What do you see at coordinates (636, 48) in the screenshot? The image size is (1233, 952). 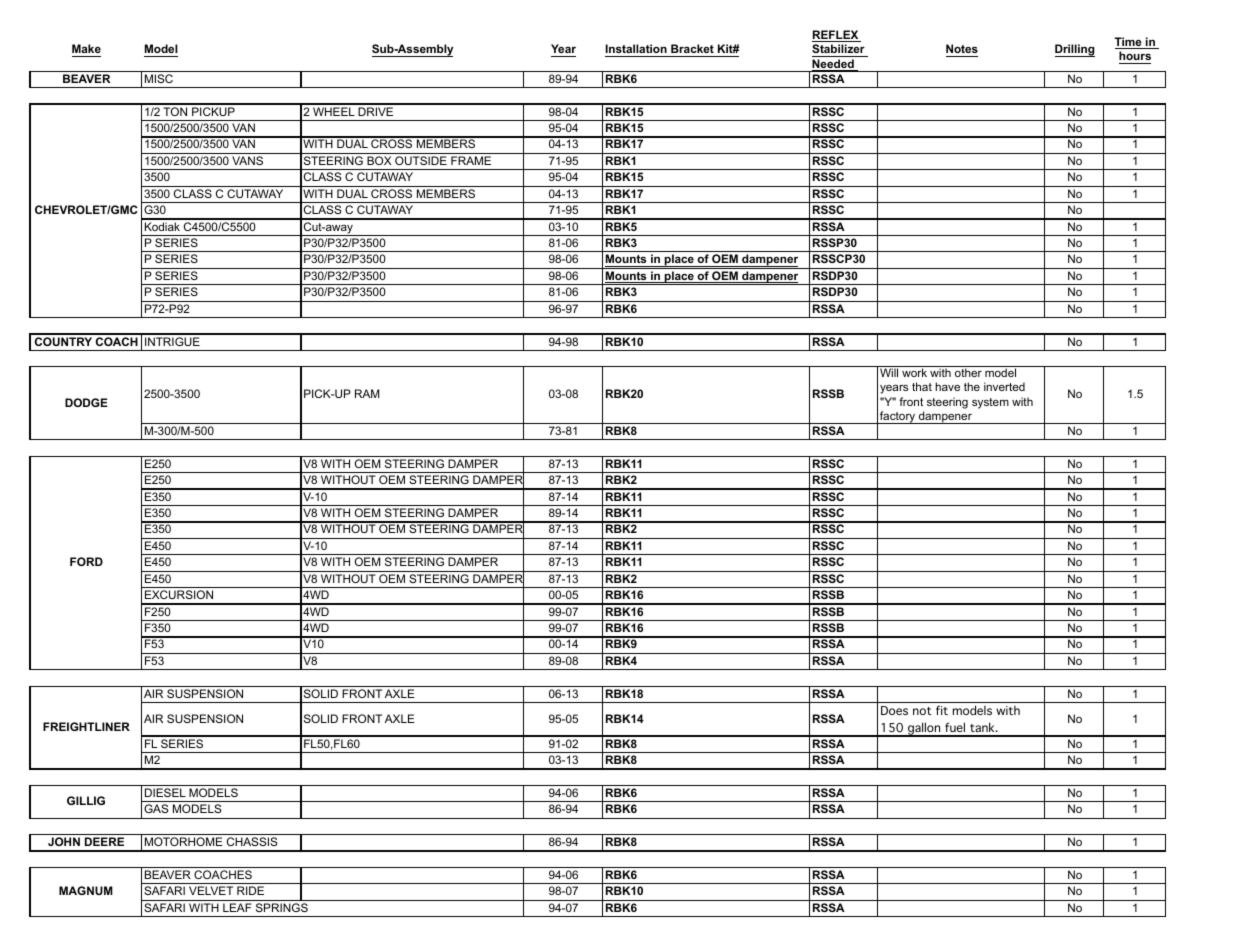 I see `Installation` at bounding box center [636, 48].
